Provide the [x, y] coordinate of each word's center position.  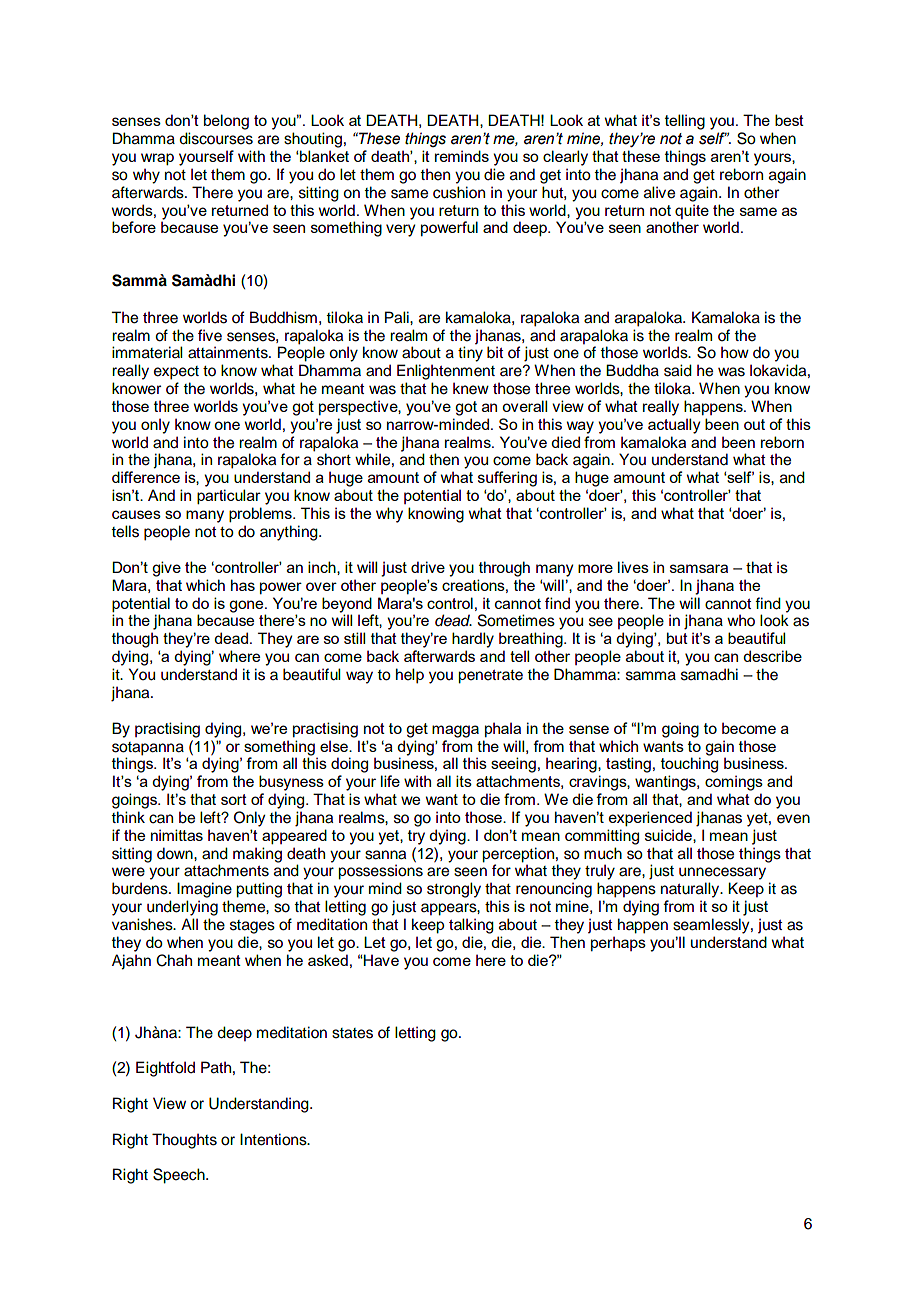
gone [247, 606]
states [352, 1033]
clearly [565, 158]
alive [659, 192]
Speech [180, 1176]
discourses [216, 138]
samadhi [709, 674]
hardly [473, 640]
